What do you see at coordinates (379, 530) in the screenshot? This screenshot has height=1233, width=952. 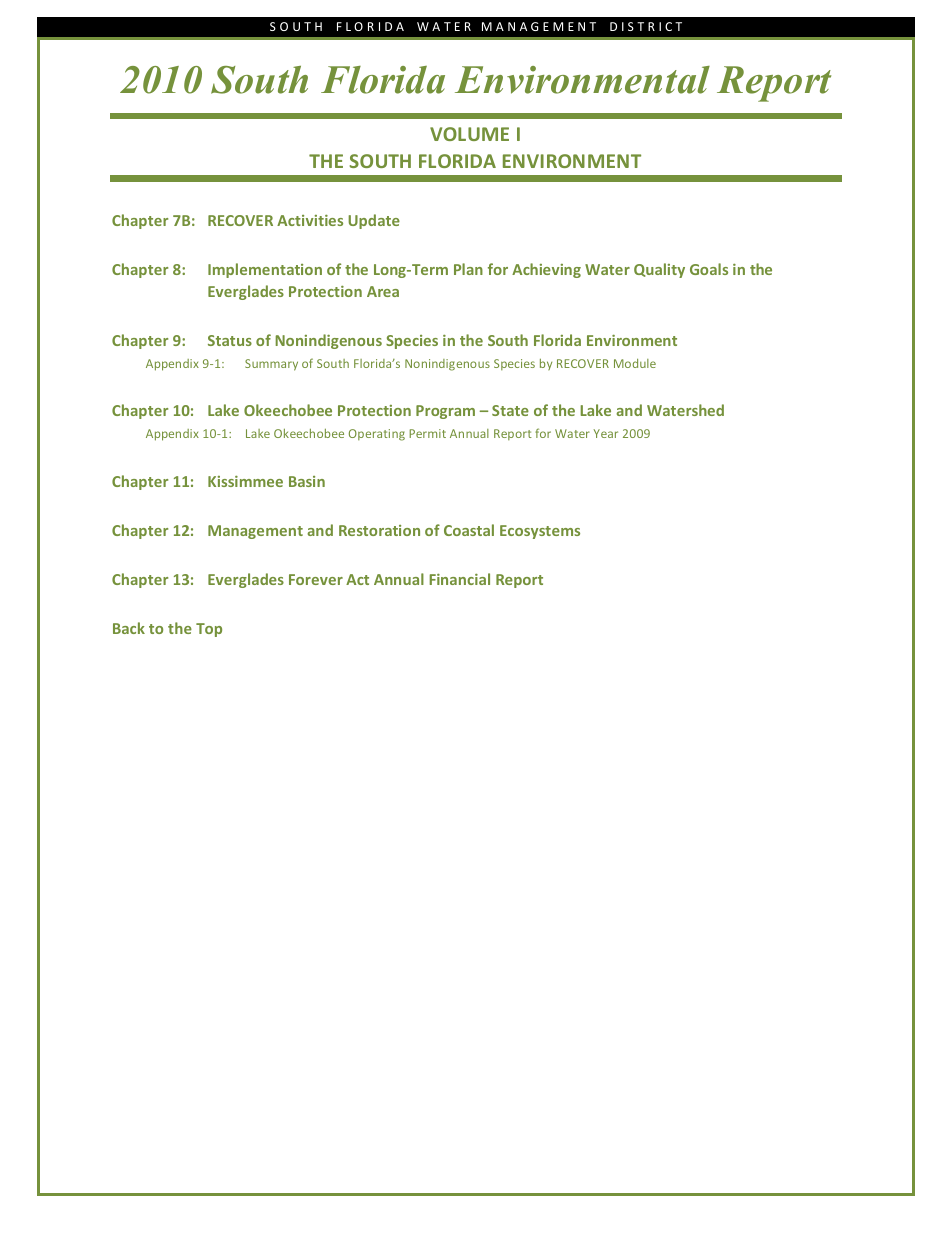 I see `Restoration` at bounding box center [379, 530].
